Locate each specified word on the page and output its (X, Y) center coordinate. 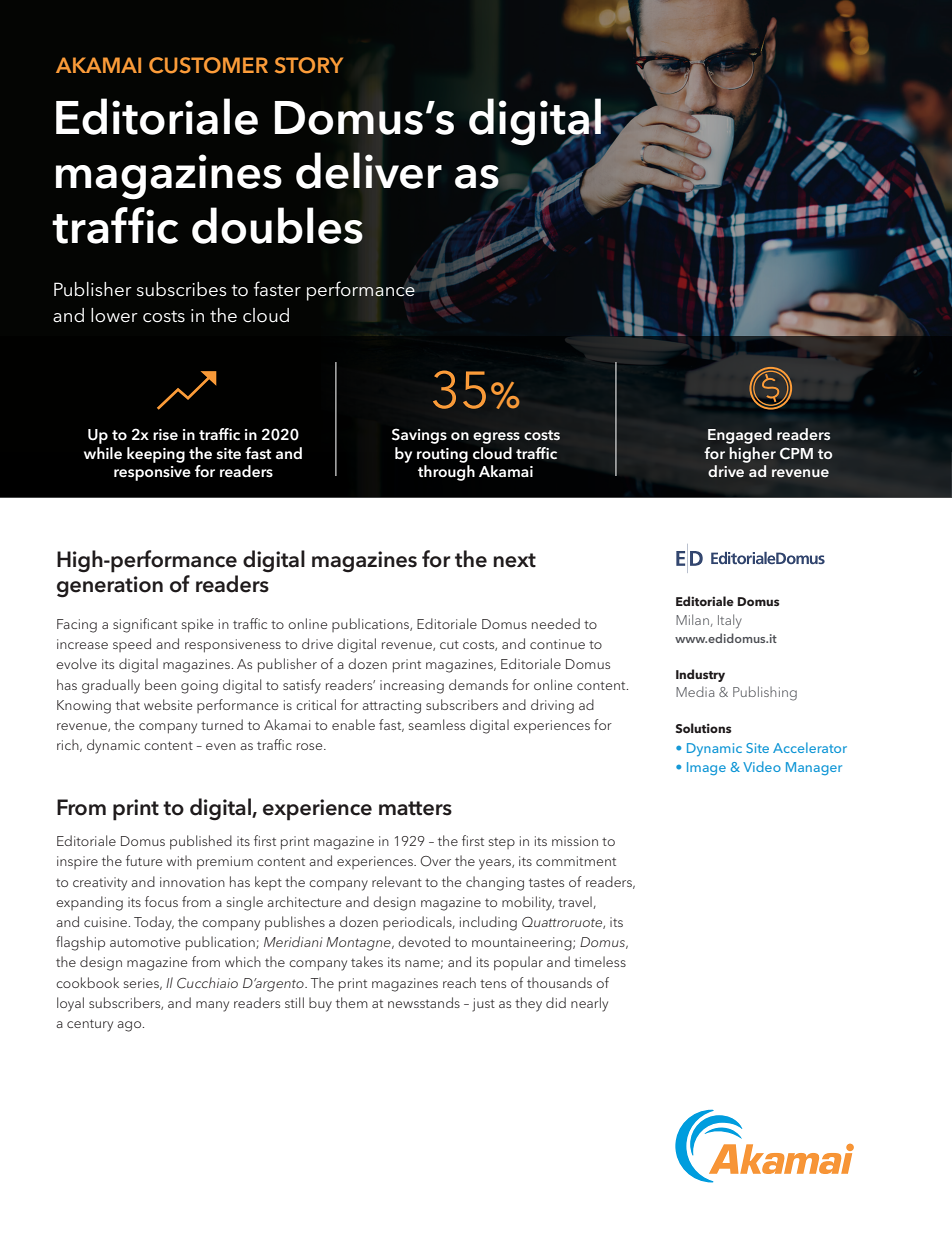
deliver (369, 170)
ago (130, 1026)
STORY (309, 65)
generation (110, 587)
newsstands (424, 1002)
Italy (730, 621)
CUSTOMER (208, 65)
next (514, 560)
